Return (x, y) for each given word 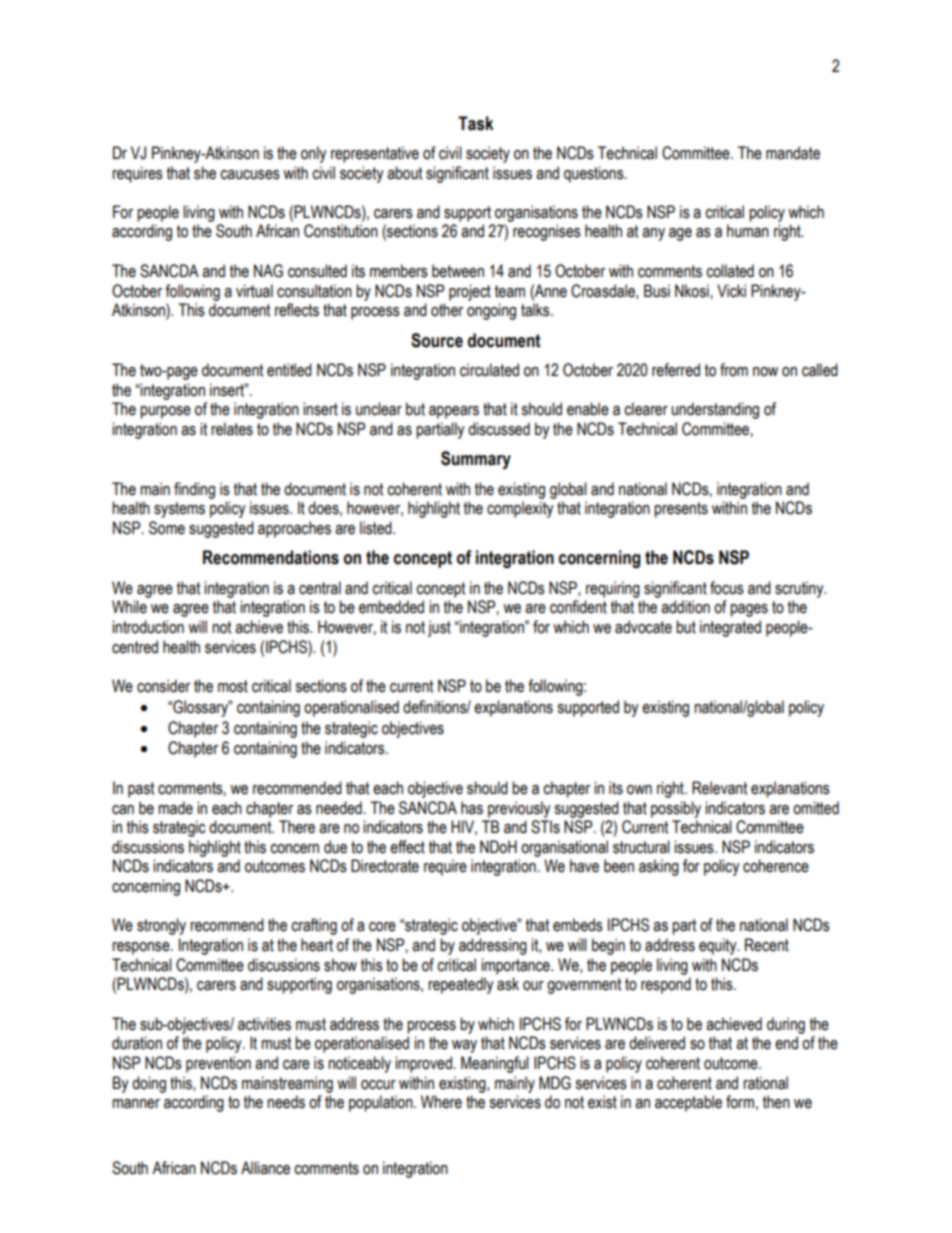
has (472, 808)
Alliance (265, 1168)
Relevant (719, 788)
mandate (793, 153)
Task (476, 123)
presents (681, 510)
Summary (476, 460)
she (205, 173)
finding (194, 490)
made (175, 808)
